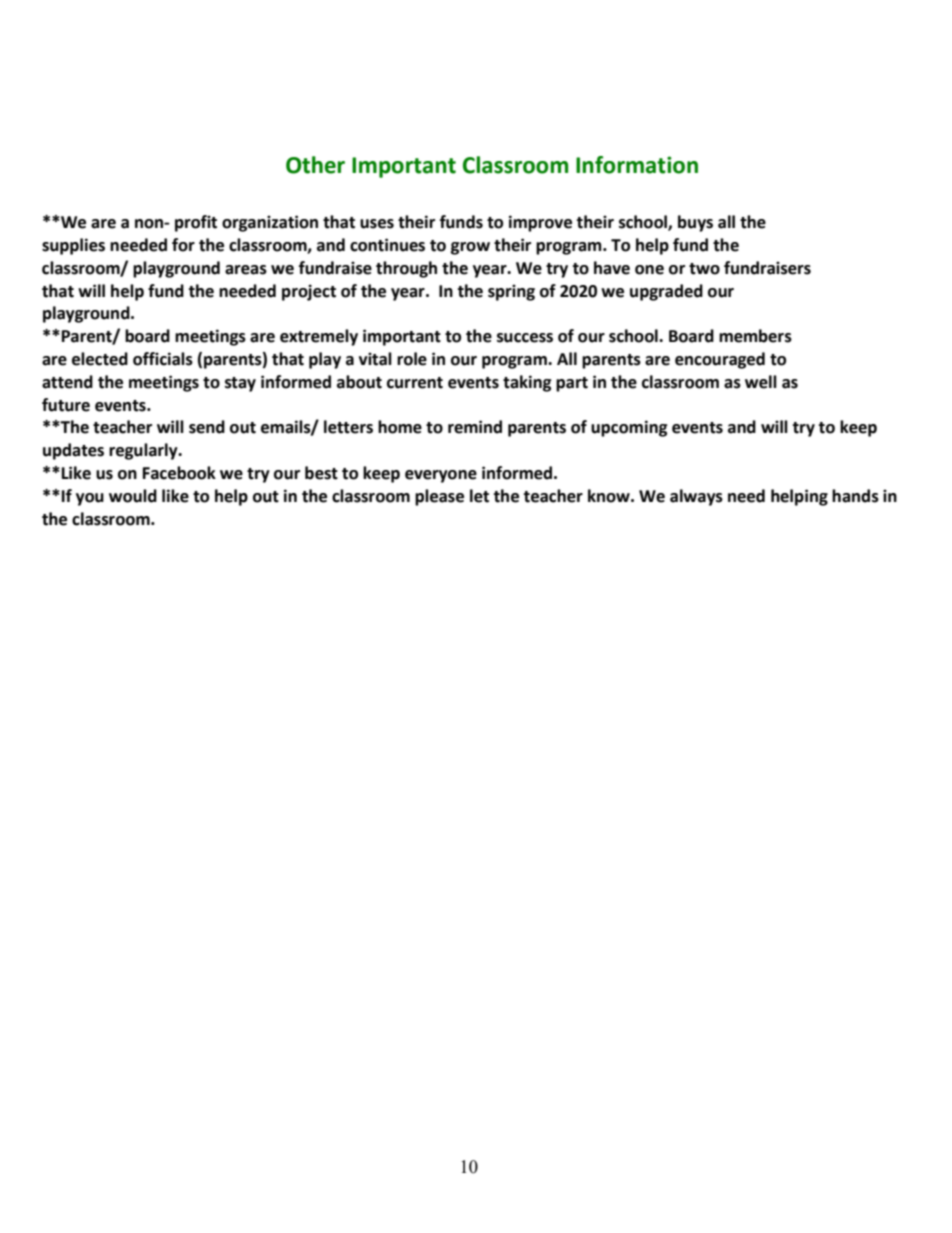 This screenshot has width=952, height=1233. I want to click on areas, so click(246, 270).
